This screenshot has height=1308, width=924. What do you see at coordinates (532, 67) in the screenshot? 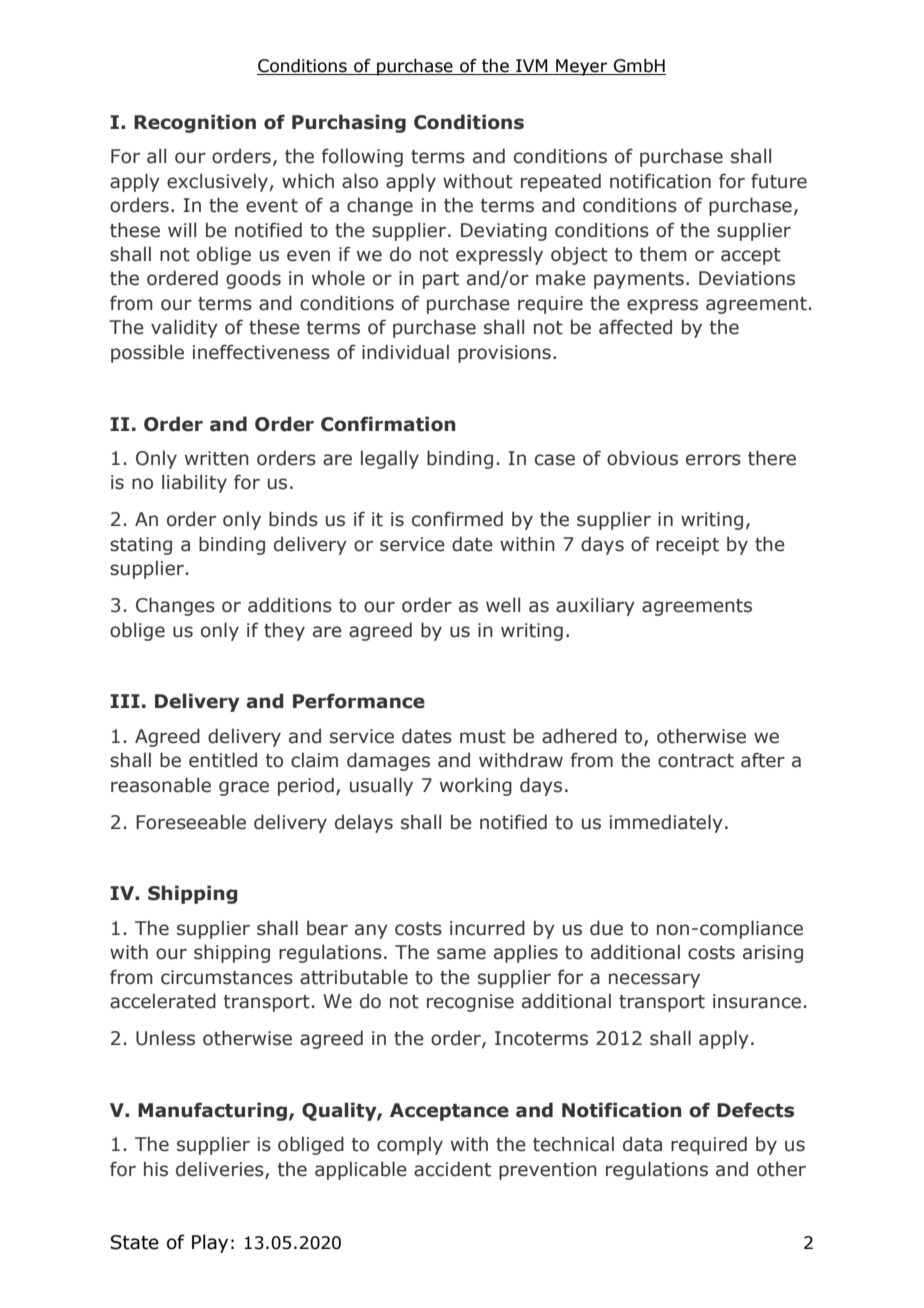
I see `IVM` at bounding box center [532, 67].
